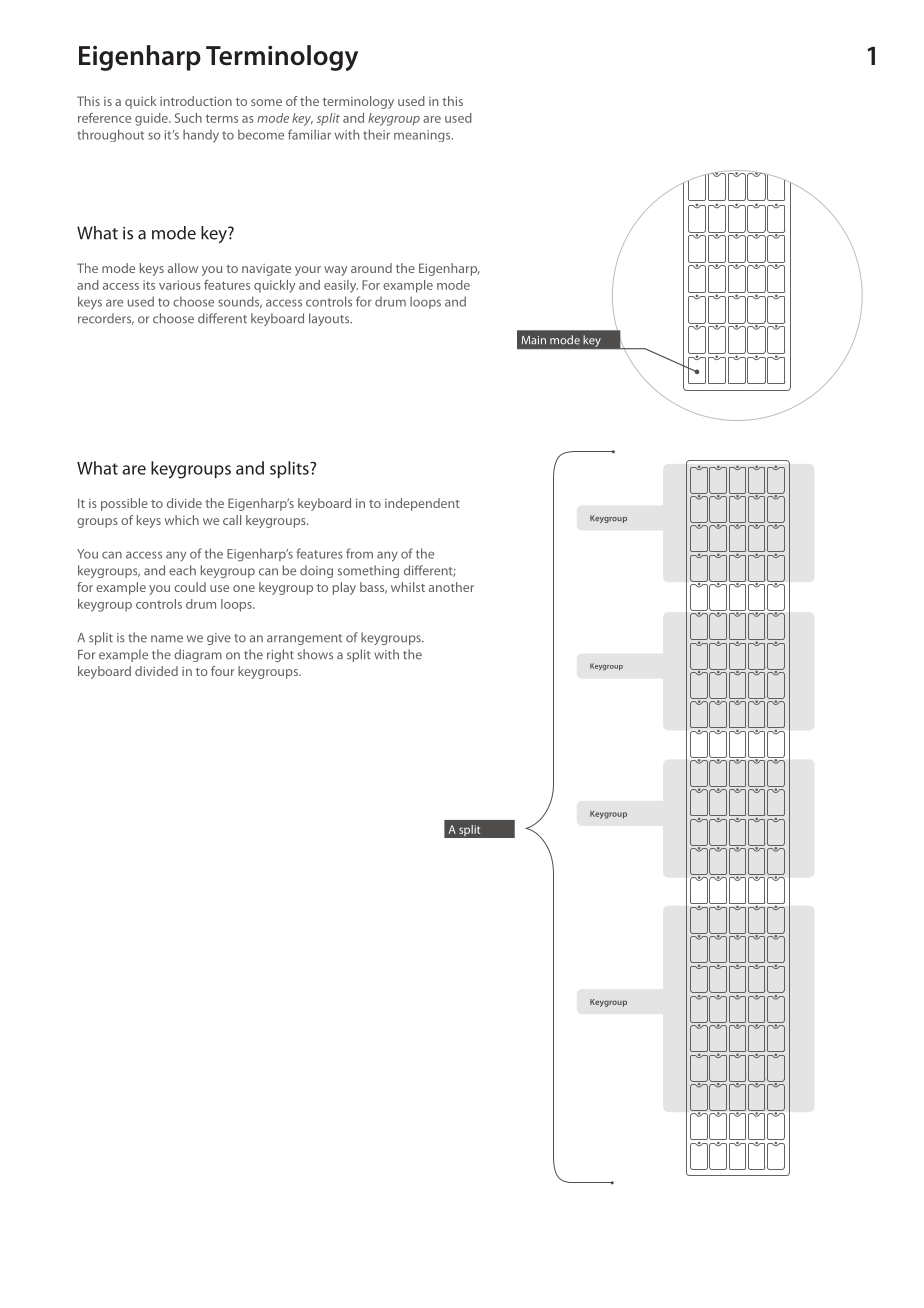 The height and width of the page is (1308, 924). Describe the element at coordinates (423, 136) in the page. I see `meanings` at that location.
